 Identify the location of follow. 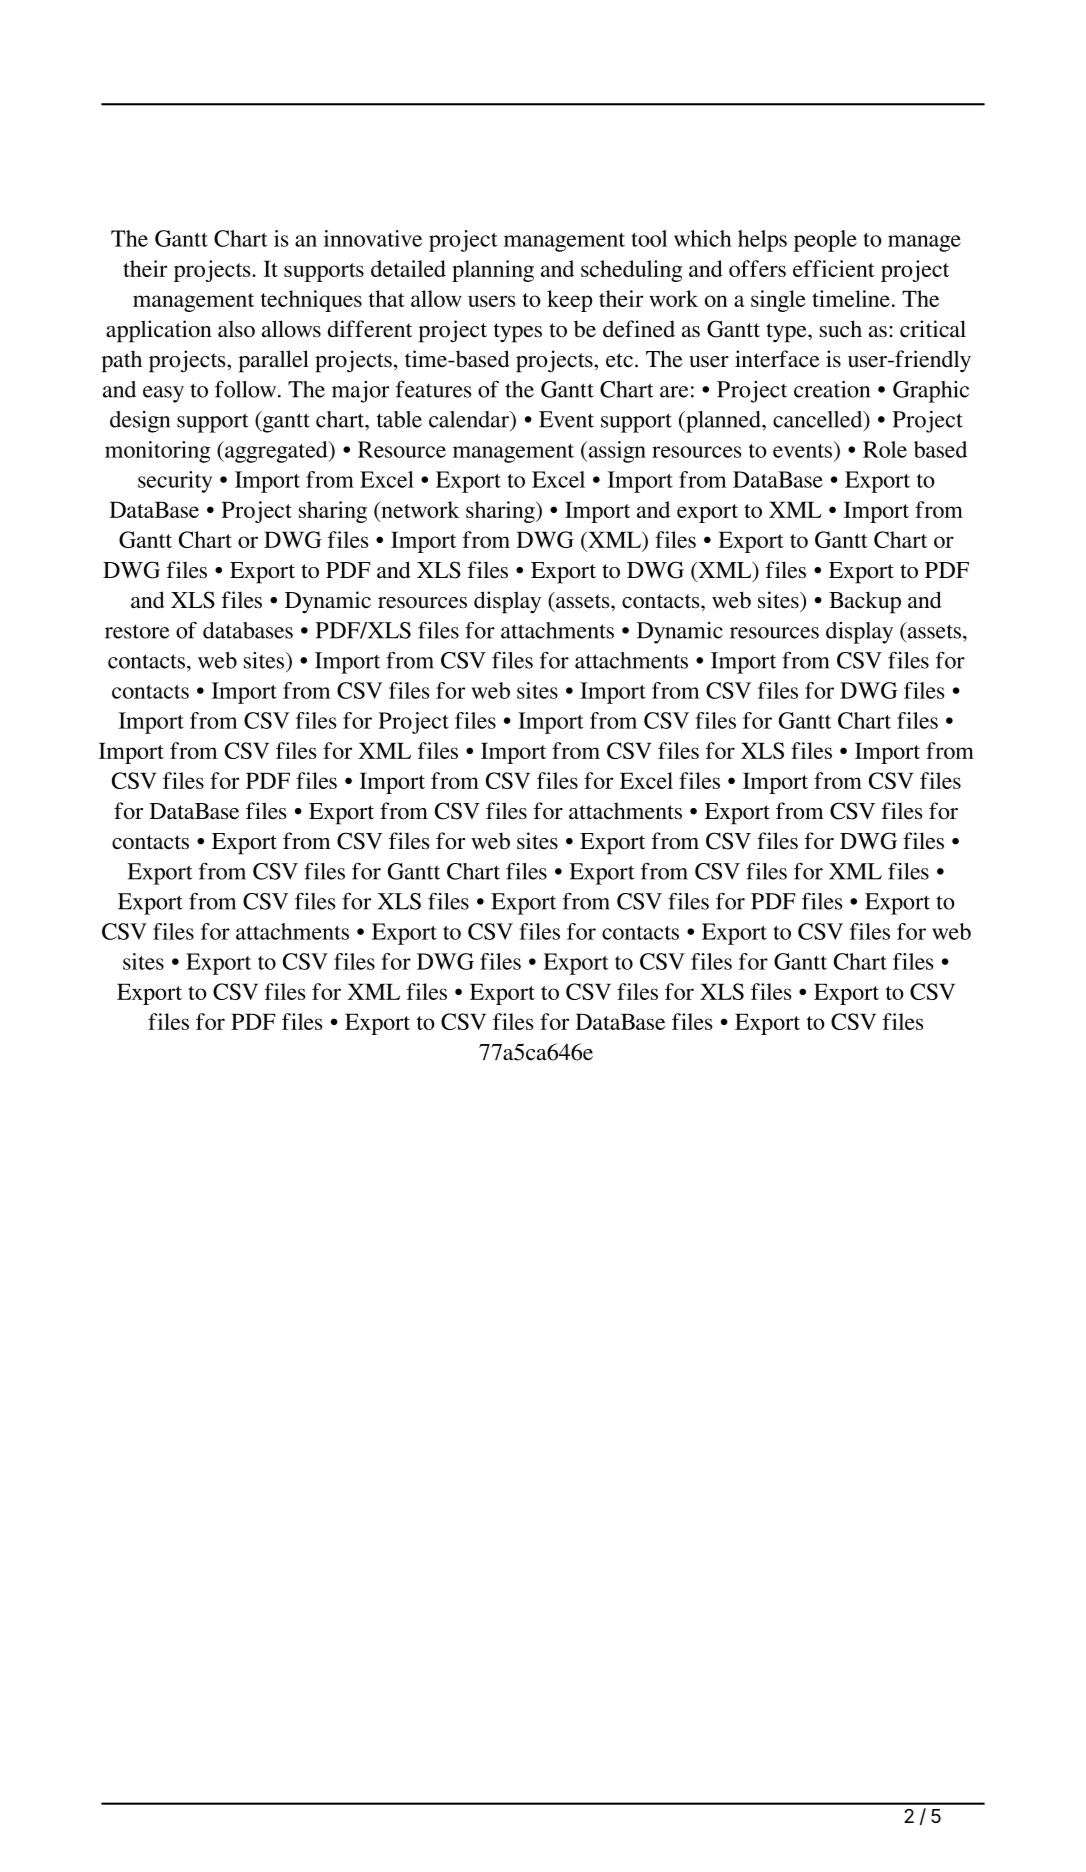
(247, 389).
